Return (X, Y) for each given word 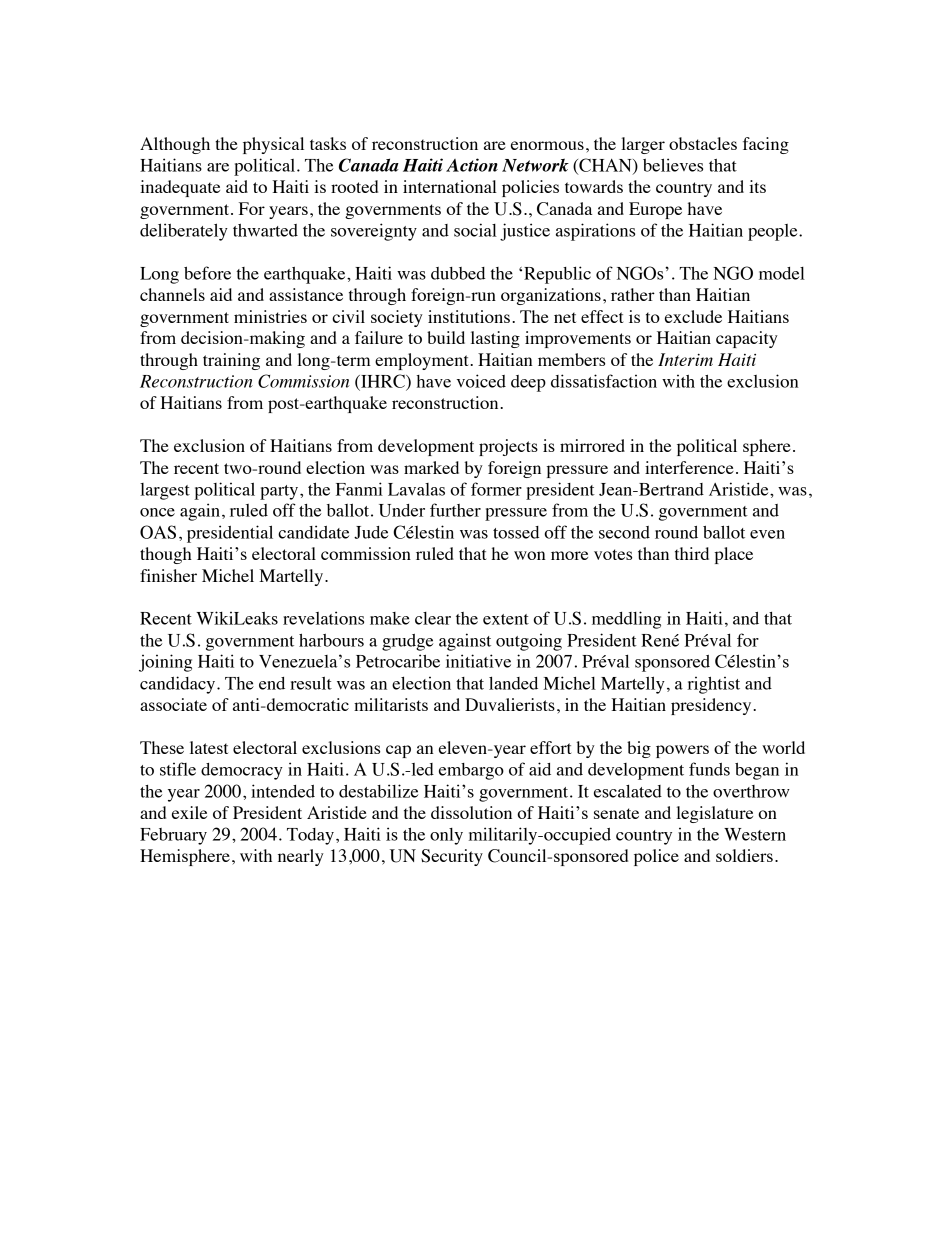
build (446, 337)
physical (273, 145)
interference (689, 467)
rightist (713, 685)
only (446, 836)
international (450, 186)
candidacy (179, 685)
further (455, 510)
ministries (270, 316)
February (173, 836)
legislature (714, 814)
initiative (478, 661)
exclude (693, 316)
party (280, 492)
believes (673, 165)
